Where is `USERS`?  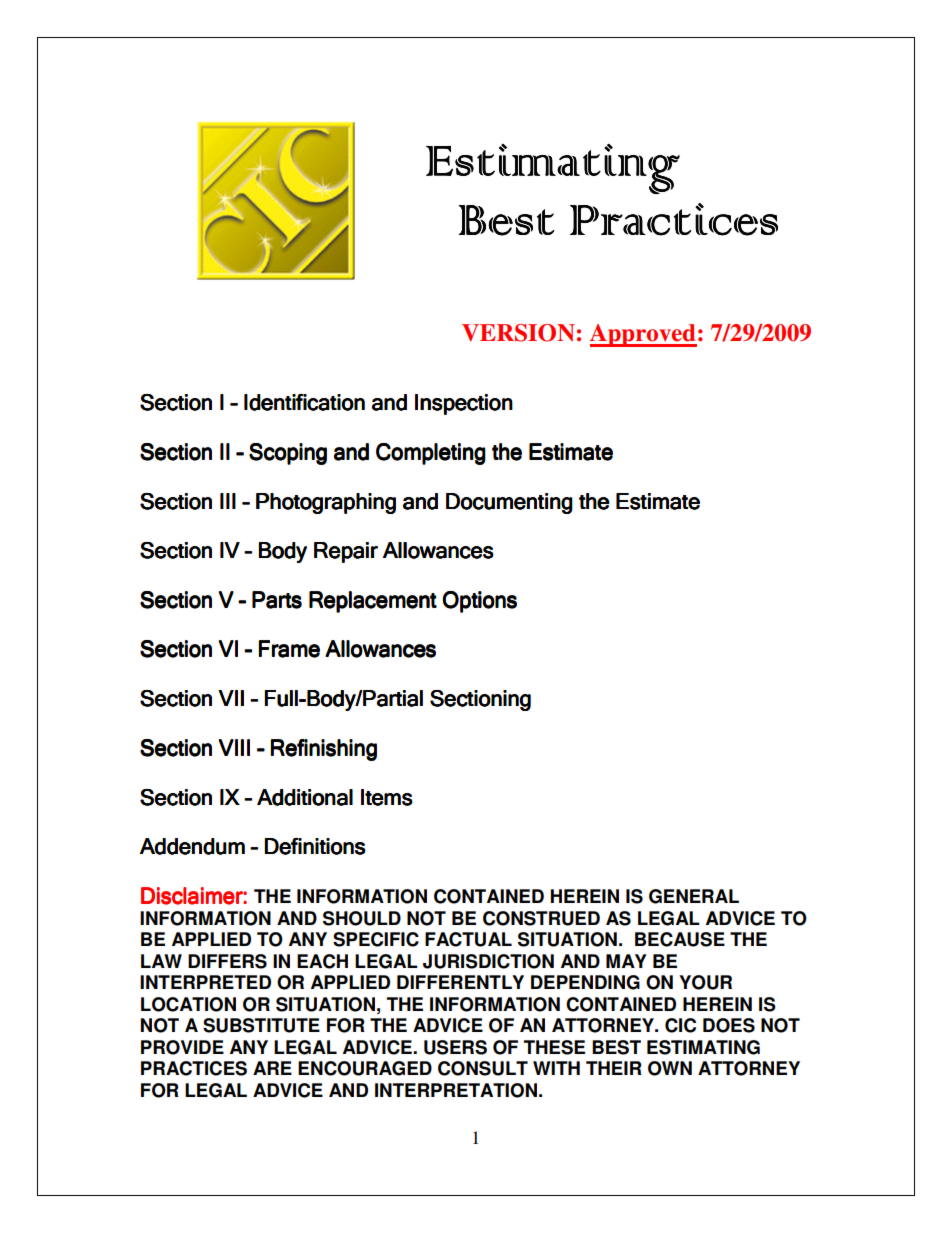
USERS is located at coordinates (455, 1047).
